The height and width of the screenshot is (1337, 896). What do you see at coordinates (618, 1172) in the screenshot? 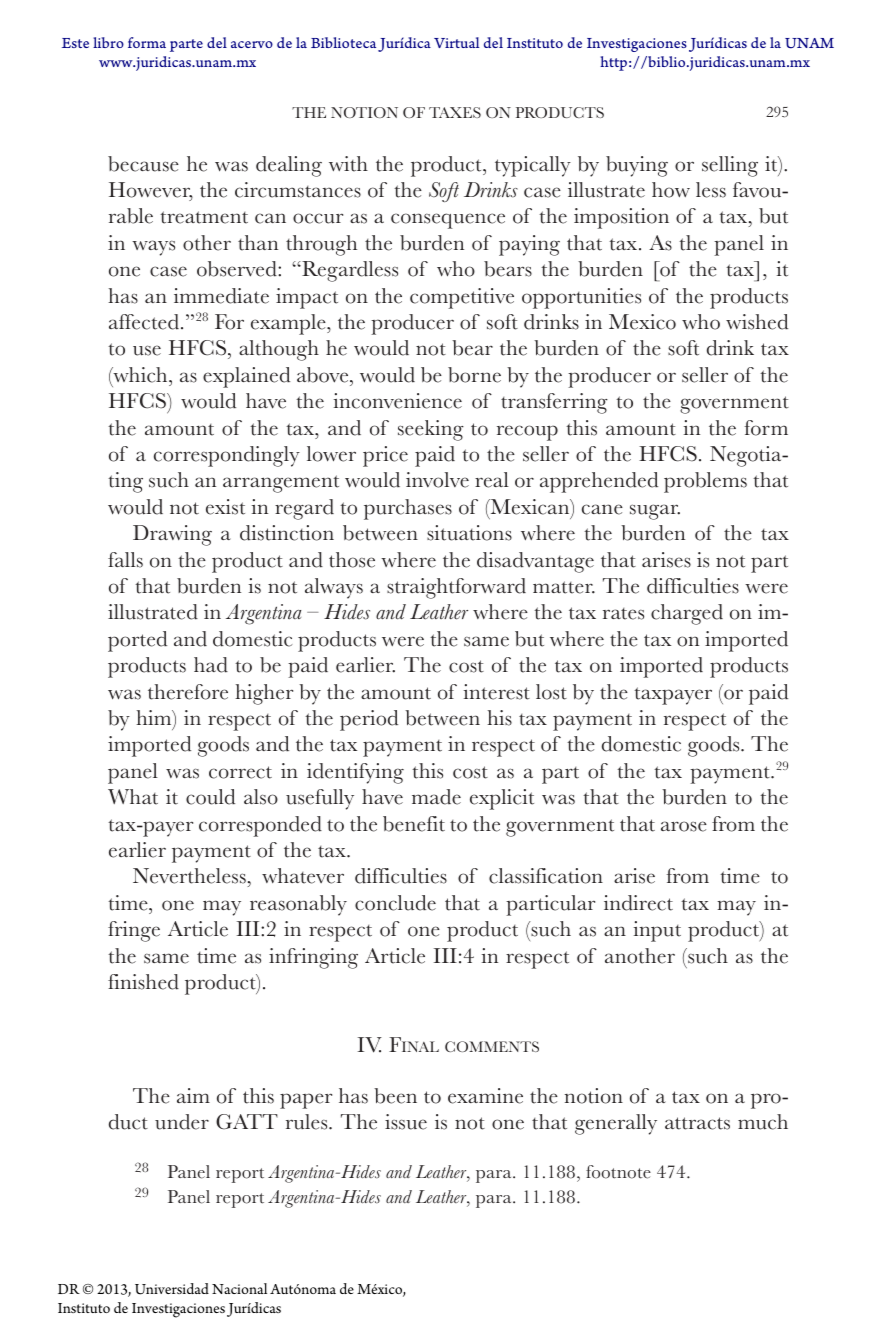
I see `footnote` at bounding box center [618, 1172].
